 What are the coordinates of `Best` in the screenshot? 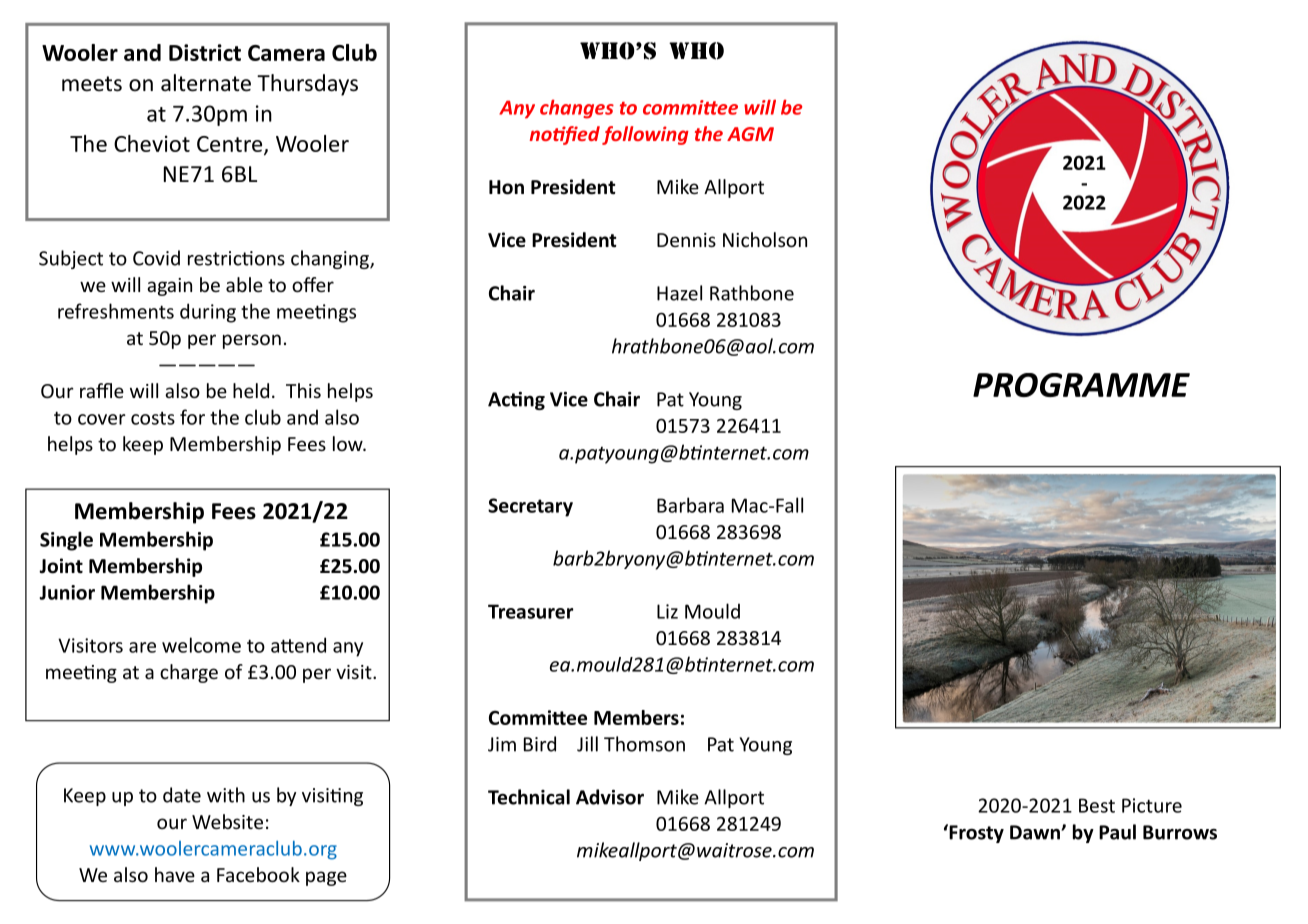 It's located at (1097, 805).
